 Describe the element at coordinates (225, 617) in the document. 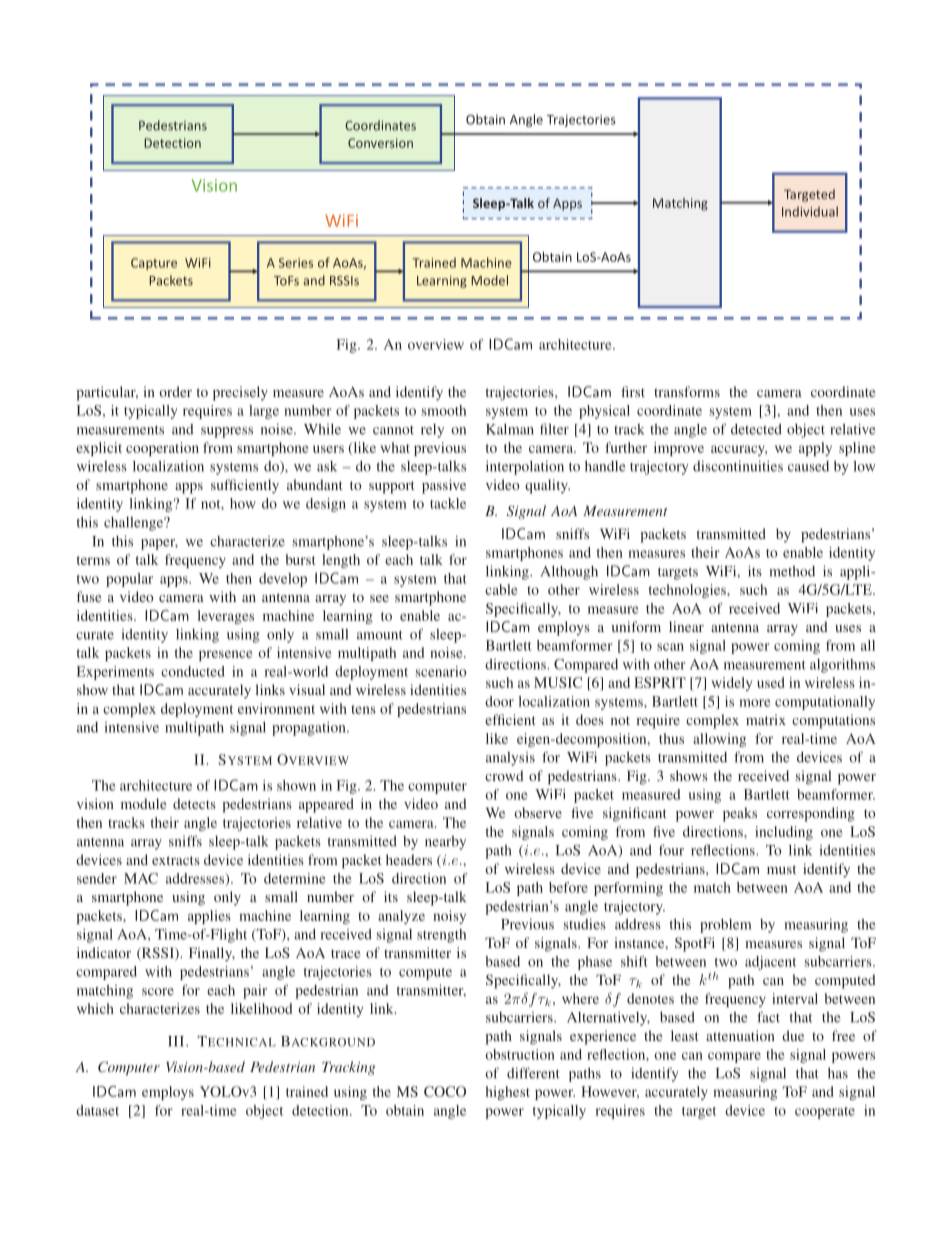

I see `leverages` at that location.
